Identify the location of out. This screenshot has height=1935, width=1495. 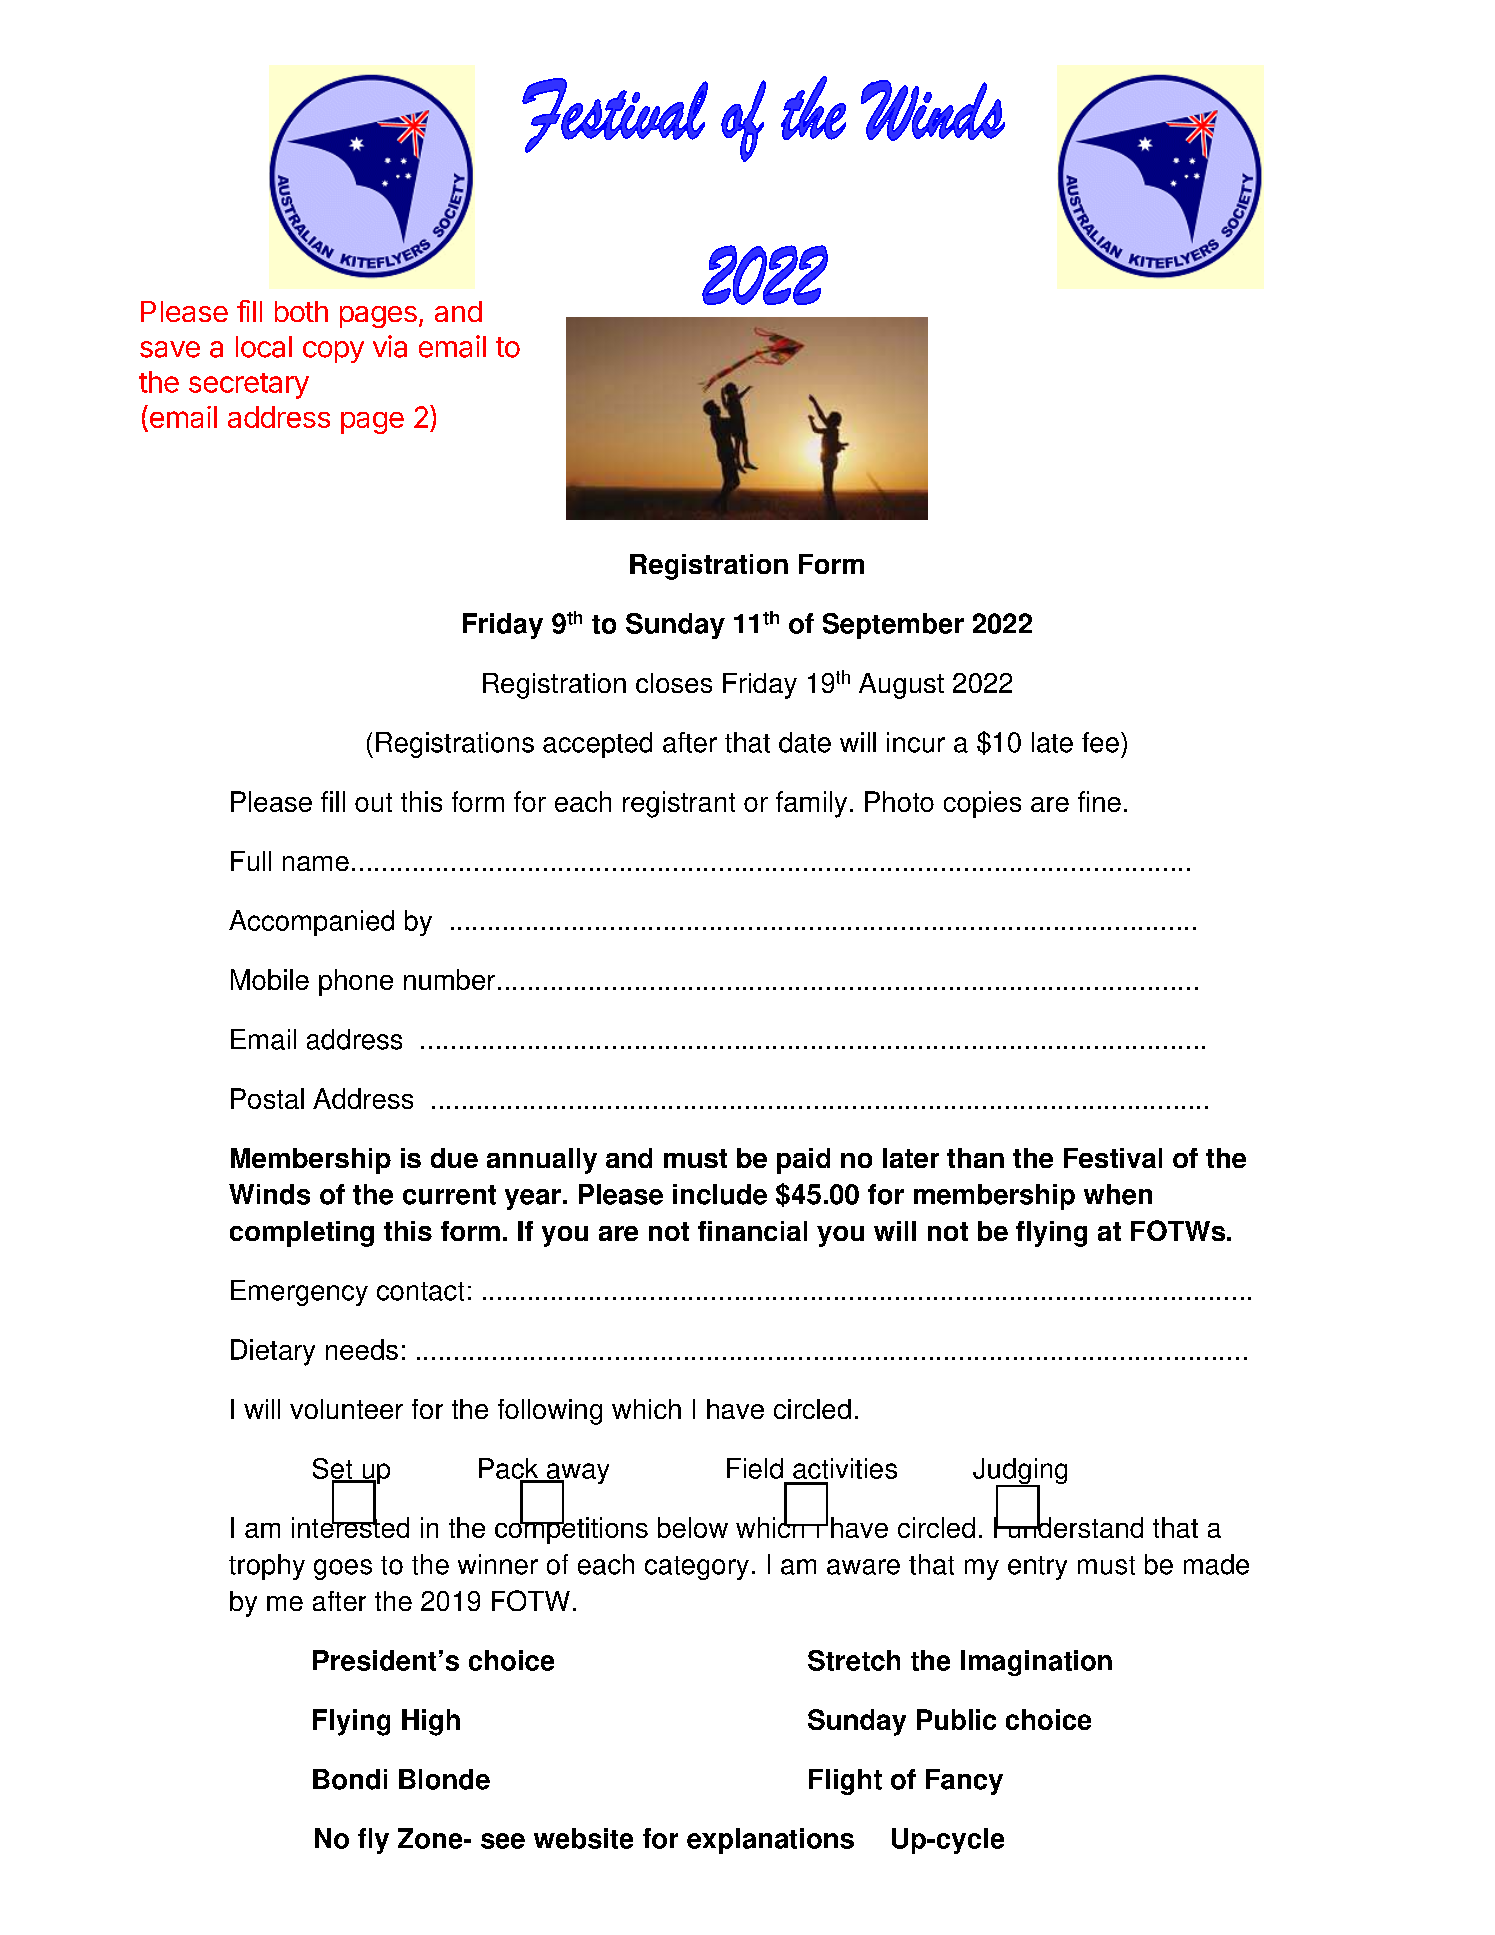
(373, 802).
